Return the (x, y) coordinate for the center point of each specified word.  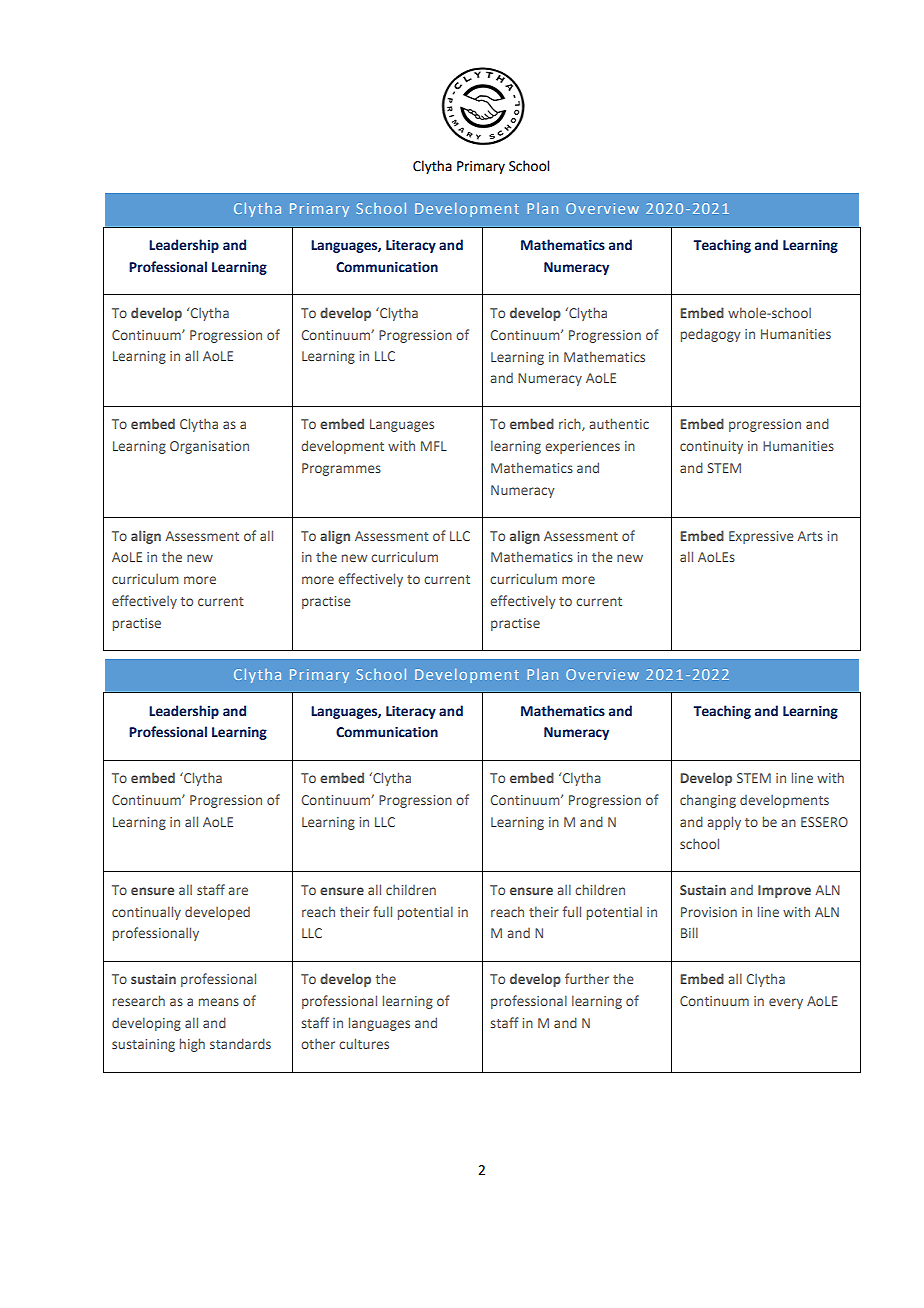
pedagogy (711, 335)
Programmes (341, 469)
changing (708, 801)
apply (724, 823)
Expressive (761, 537)
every (786, 1003)
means (219, 1002)
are (238, 891)
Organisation (209, 447)
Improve (784, 891)
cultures (364, 1043)
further (587, 978)
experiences (582, 447)
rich (571, 425)
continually (146, 913)
